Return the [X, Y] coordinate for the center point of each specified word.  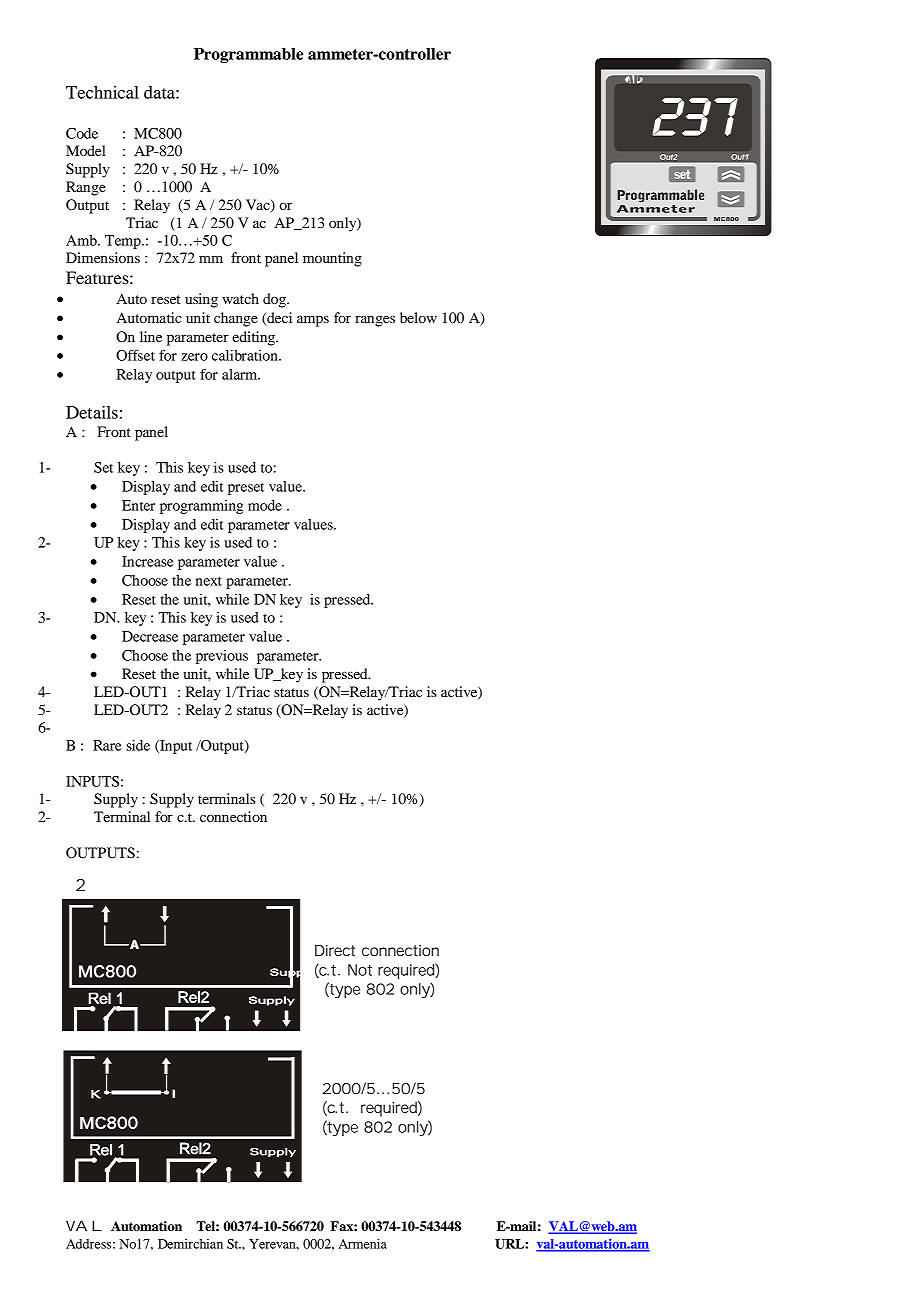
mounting [332, 259]
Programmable [248, 55]
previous [222, 657]
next [209, 581]
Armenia [362, 1244]
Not [360, 970]
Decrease [150, 636]
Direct [335, 950]
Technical [102, 92]
